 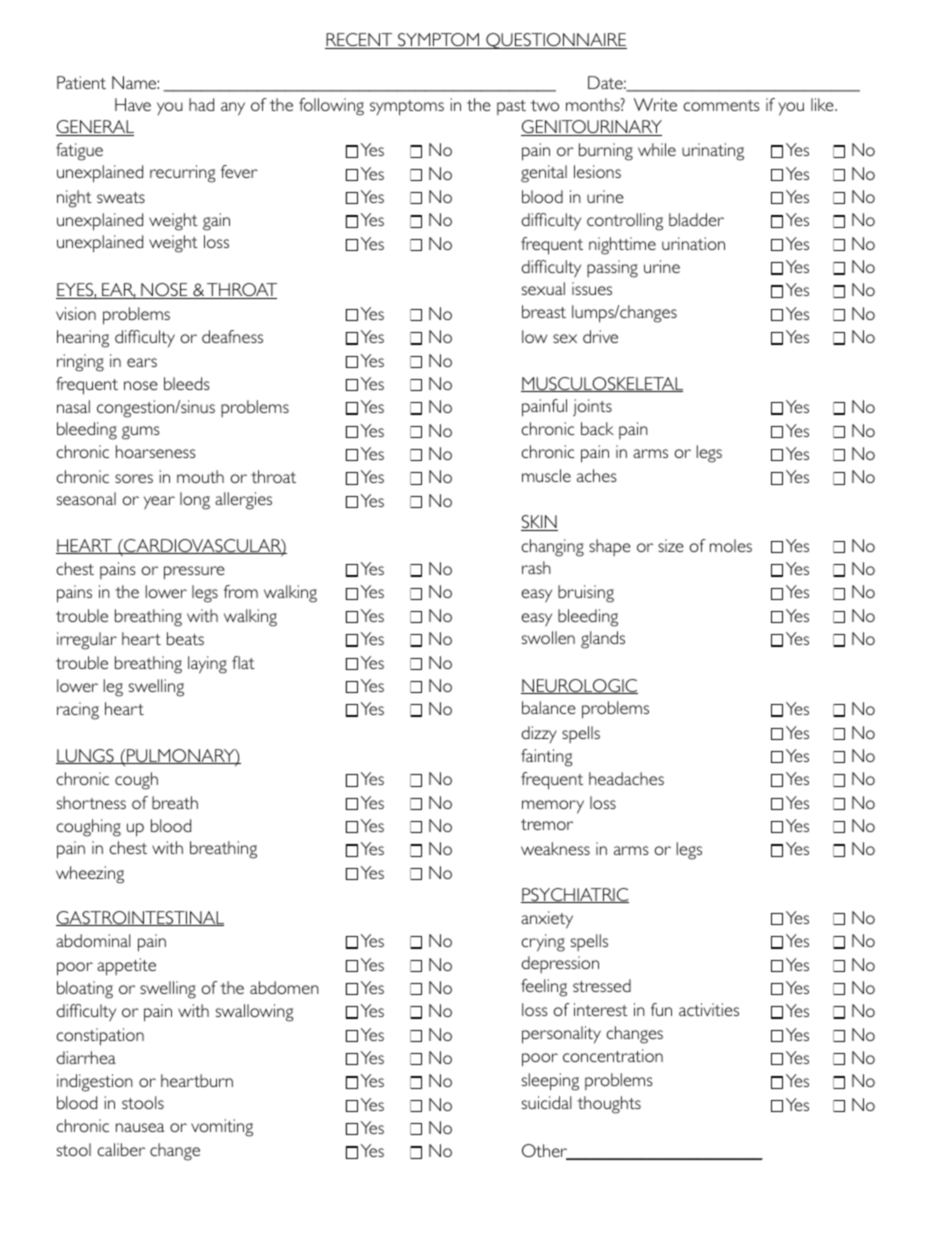 I want to click on Have, so click(x=133, y=104).
